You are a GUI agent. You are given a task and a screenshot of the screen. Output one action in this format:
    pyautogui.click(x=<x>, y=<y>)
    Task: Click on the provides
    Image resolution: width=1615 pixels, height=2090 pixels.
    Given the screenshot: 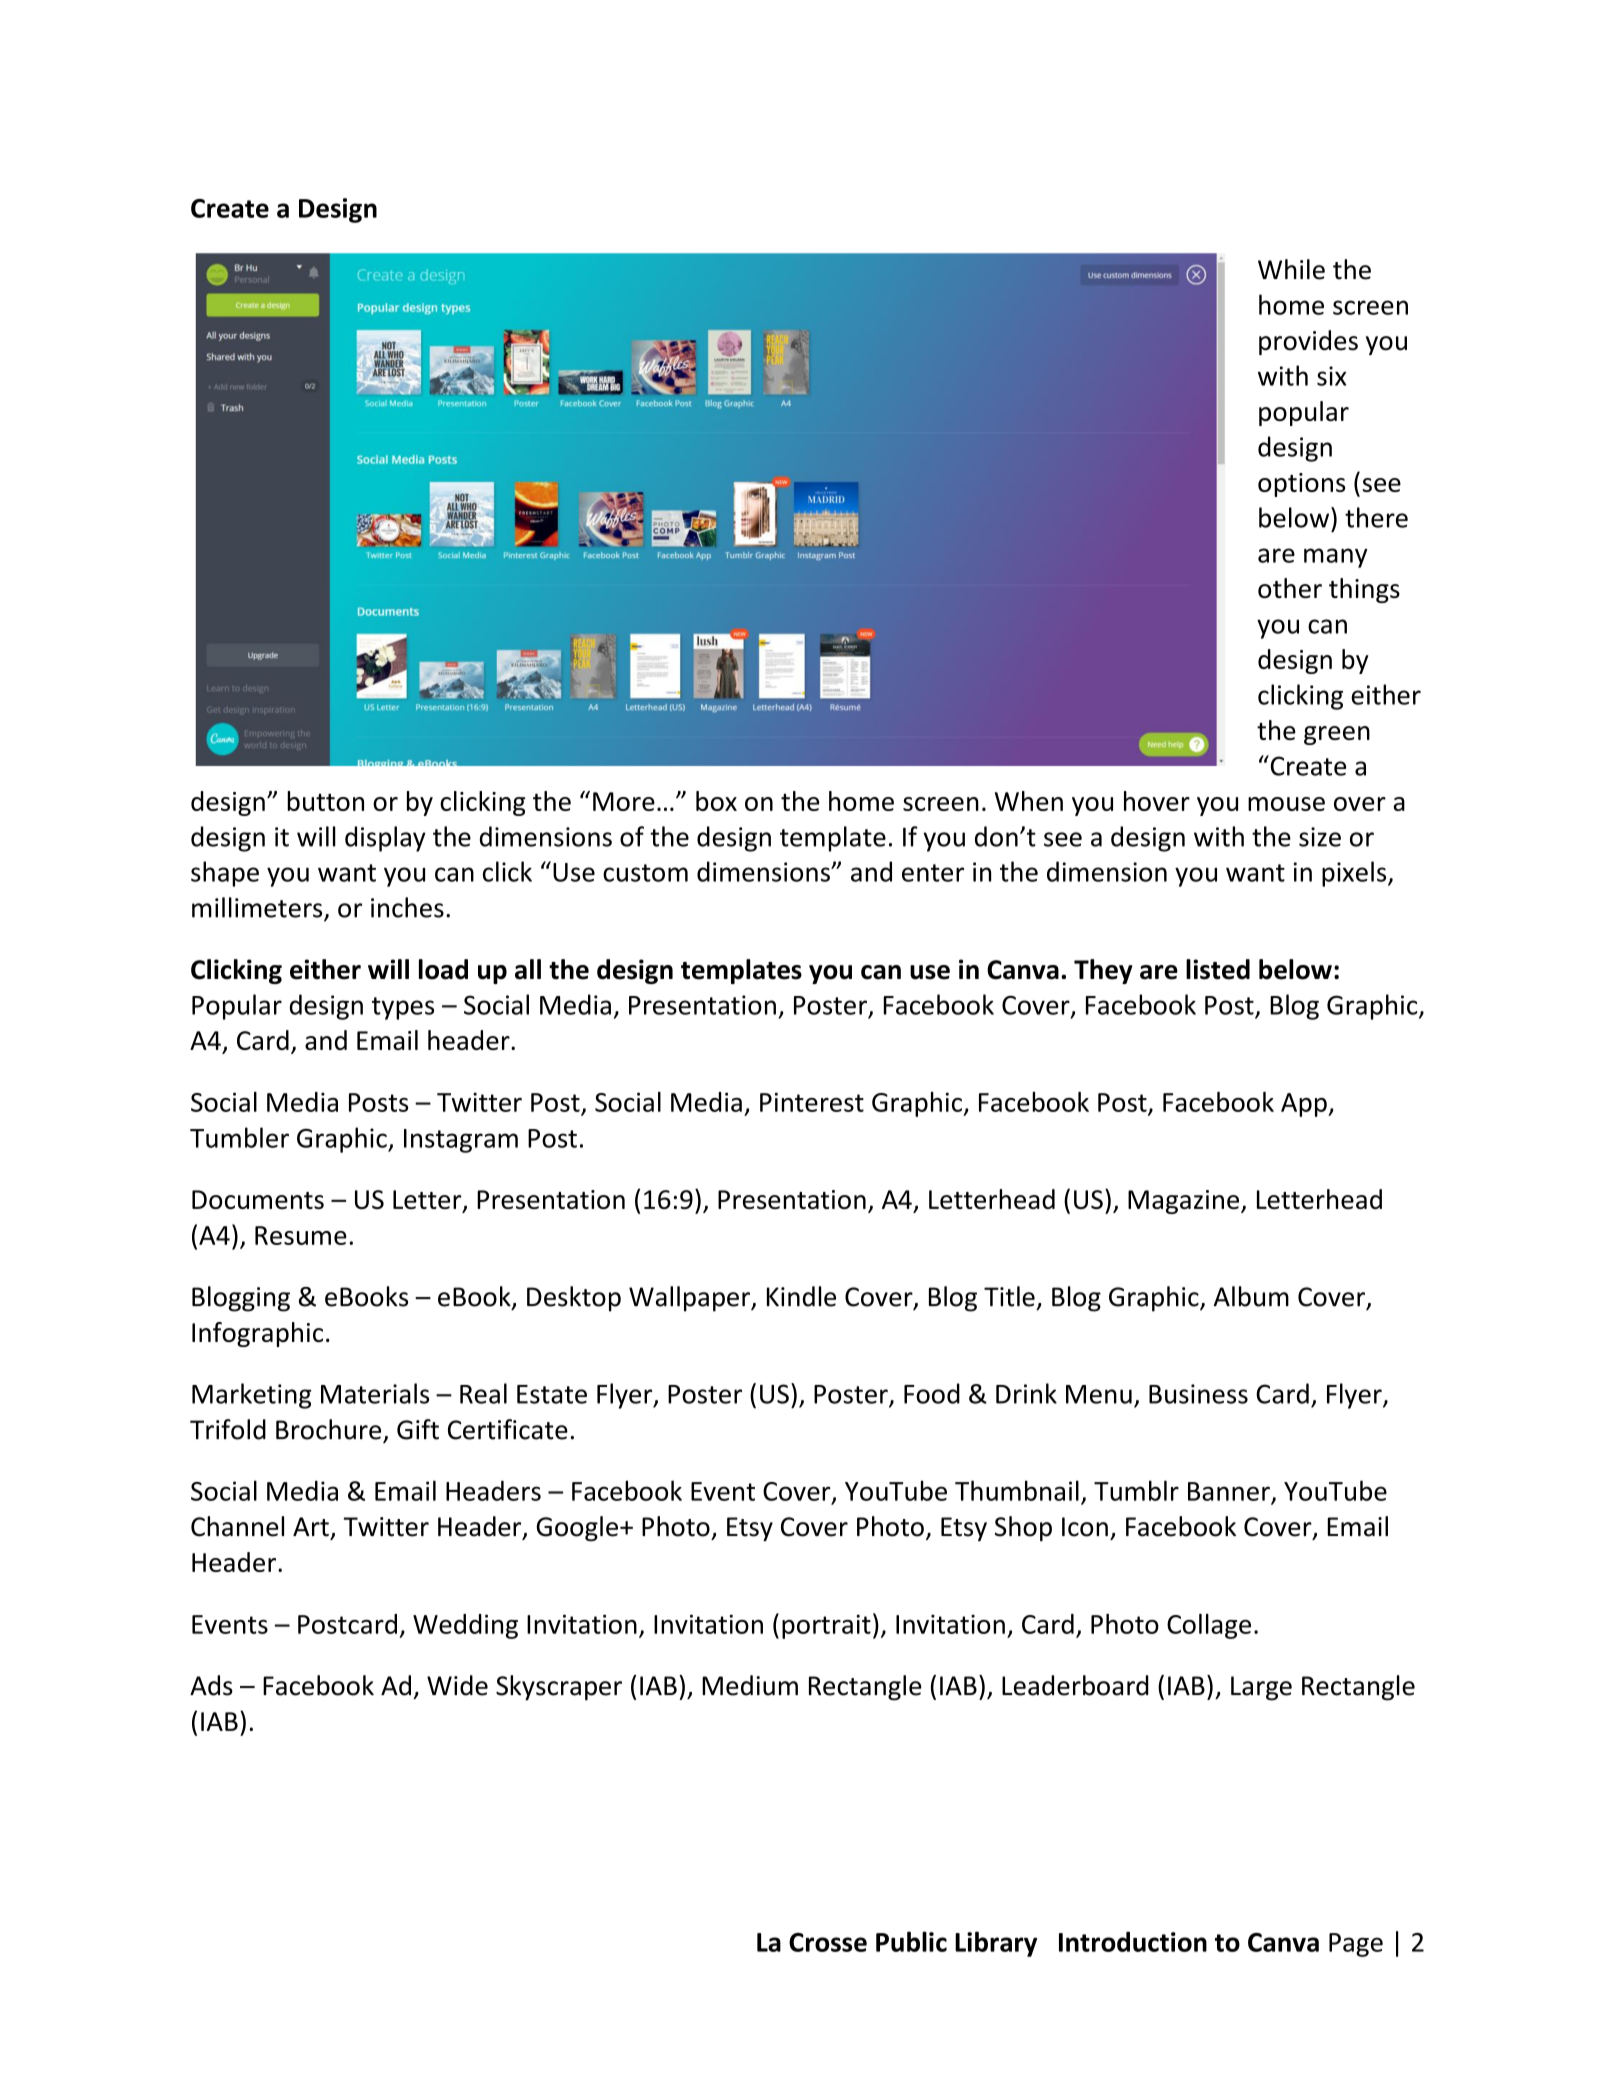 What is the action you would take?
    pyautogui.click(x=1308, y=342)
